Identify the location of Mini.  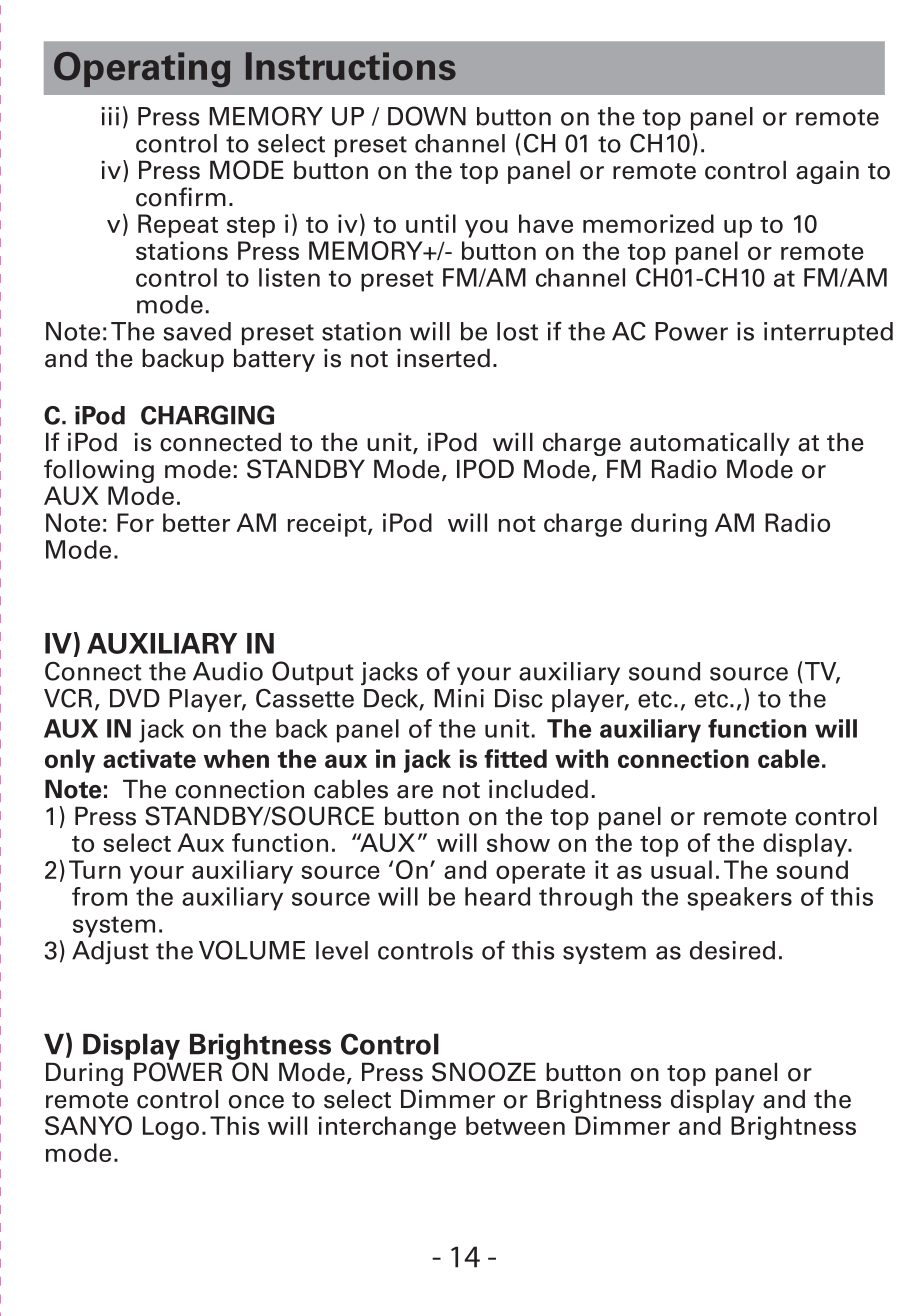
(459, 698).
